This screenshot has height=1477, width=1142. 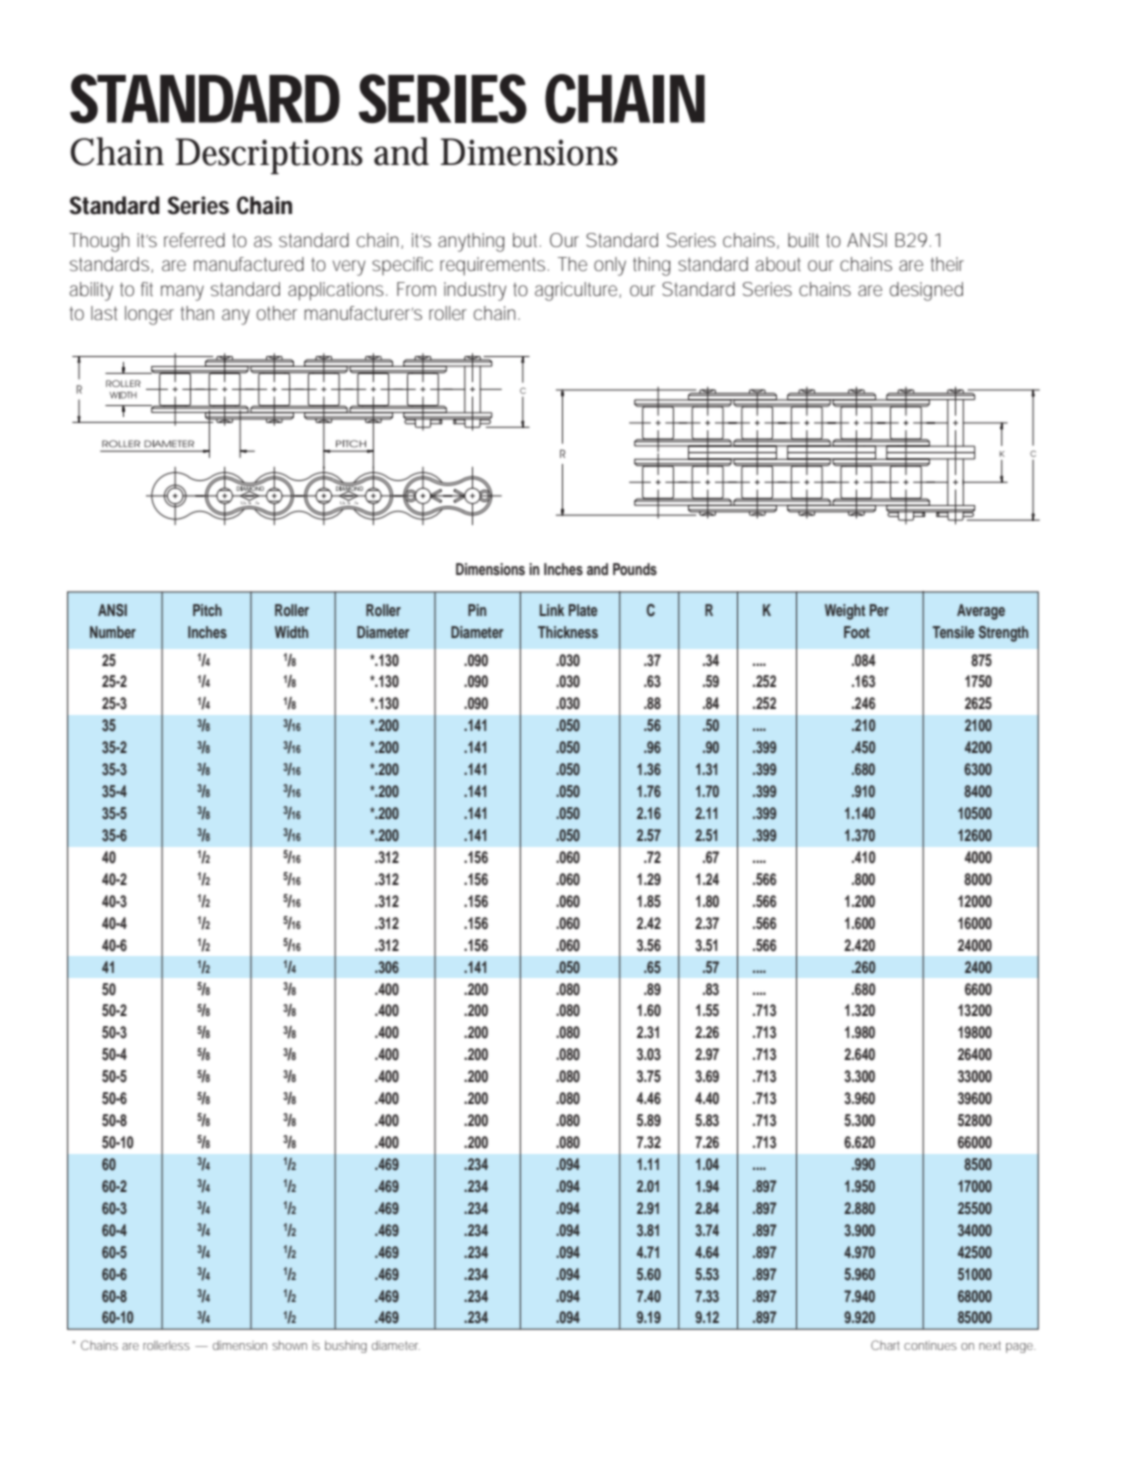 I want to click on shown, so click(x=289, y=1345).
